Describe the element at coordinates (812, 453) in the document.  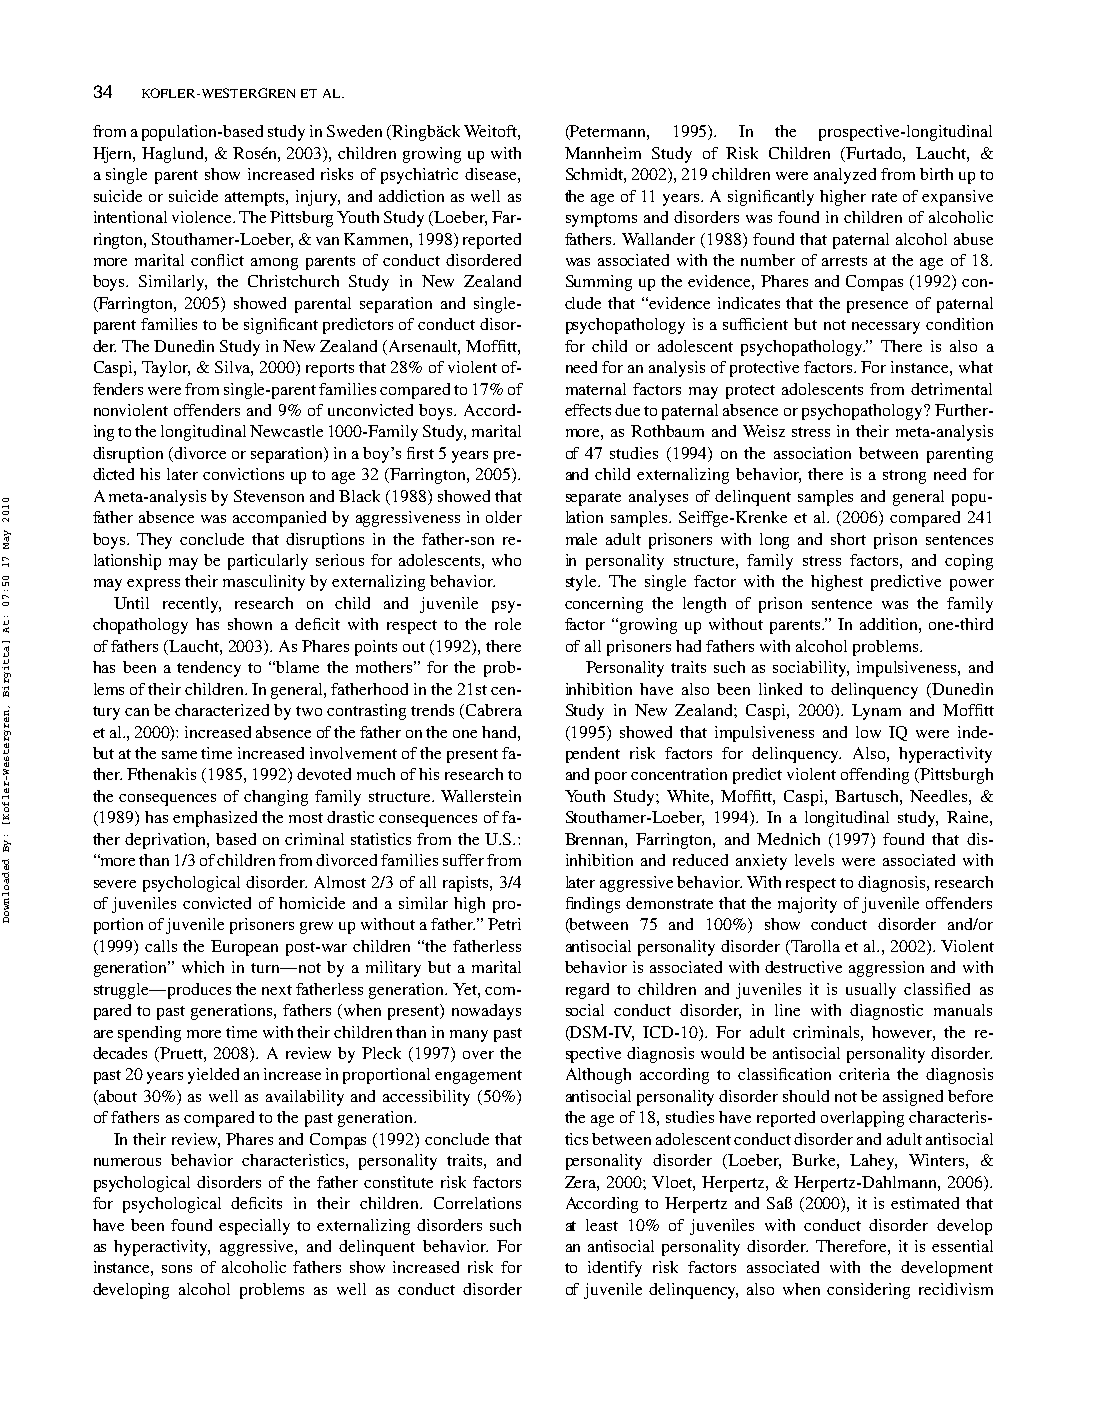
I see `association` at that location.
